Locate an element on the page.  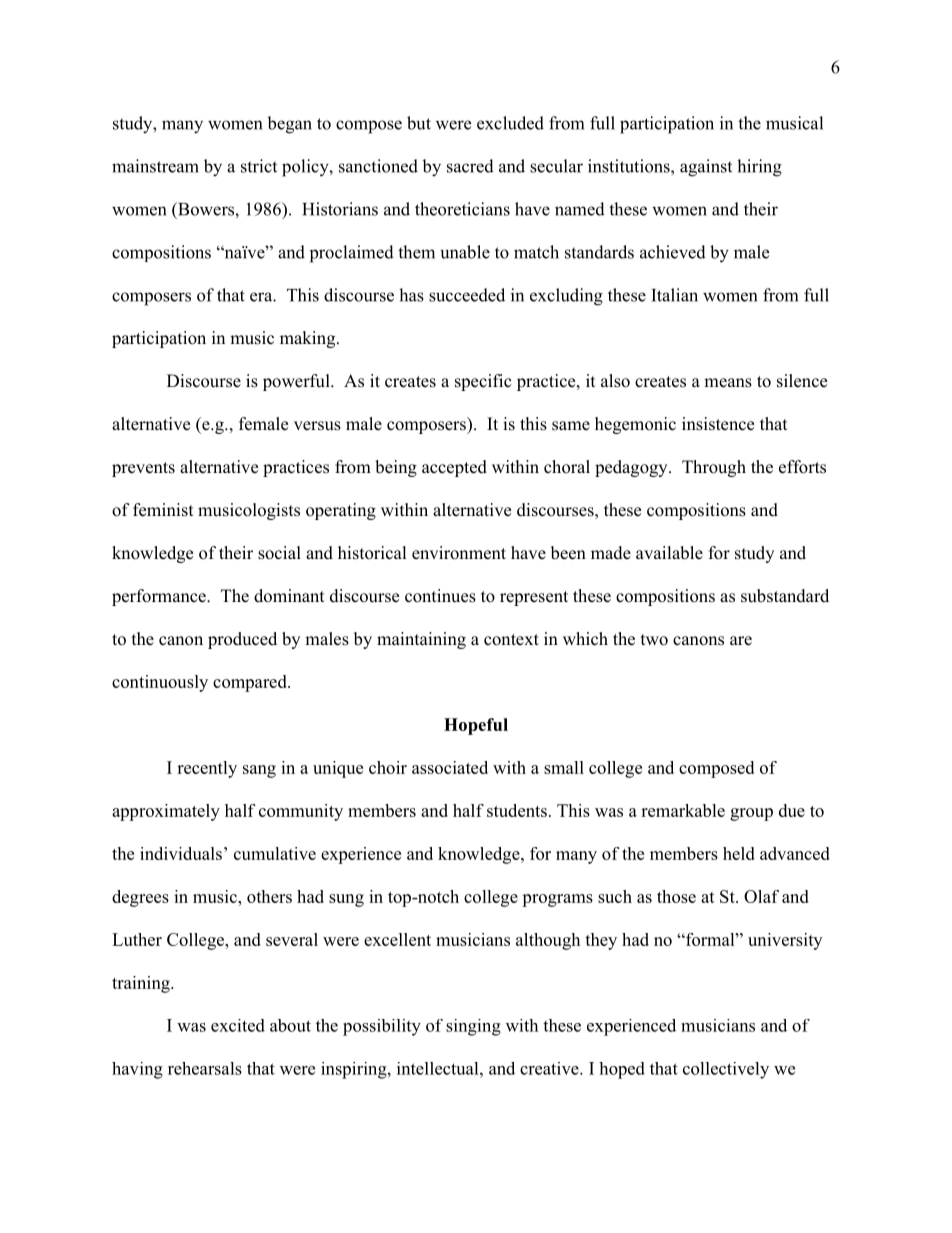
sacred is located at coordinates (470, 166).
